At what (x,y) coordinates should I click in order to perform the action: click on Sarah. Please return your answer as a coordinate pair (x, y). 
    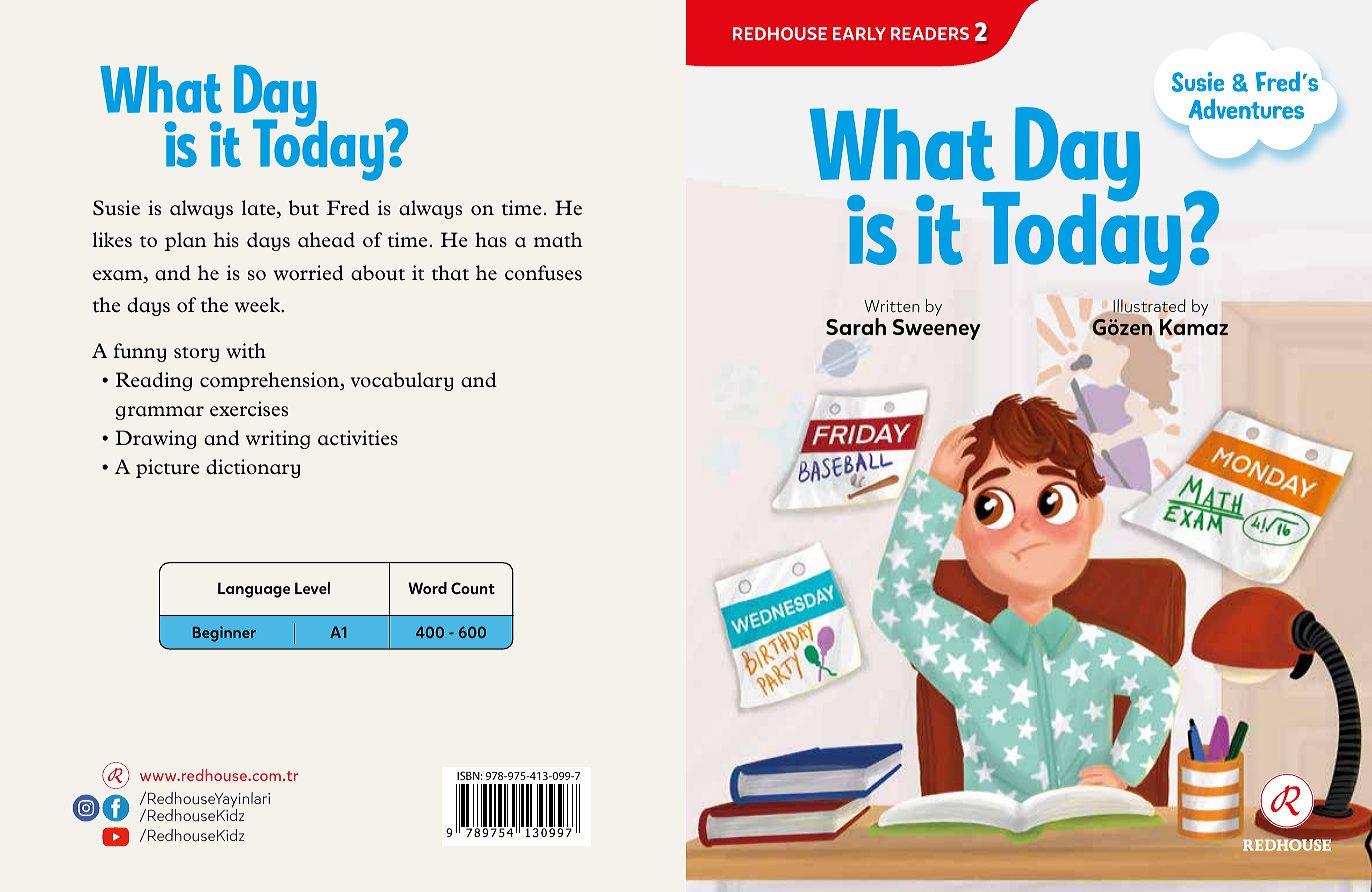
    Looking at the image, I should click on (856, 326).
